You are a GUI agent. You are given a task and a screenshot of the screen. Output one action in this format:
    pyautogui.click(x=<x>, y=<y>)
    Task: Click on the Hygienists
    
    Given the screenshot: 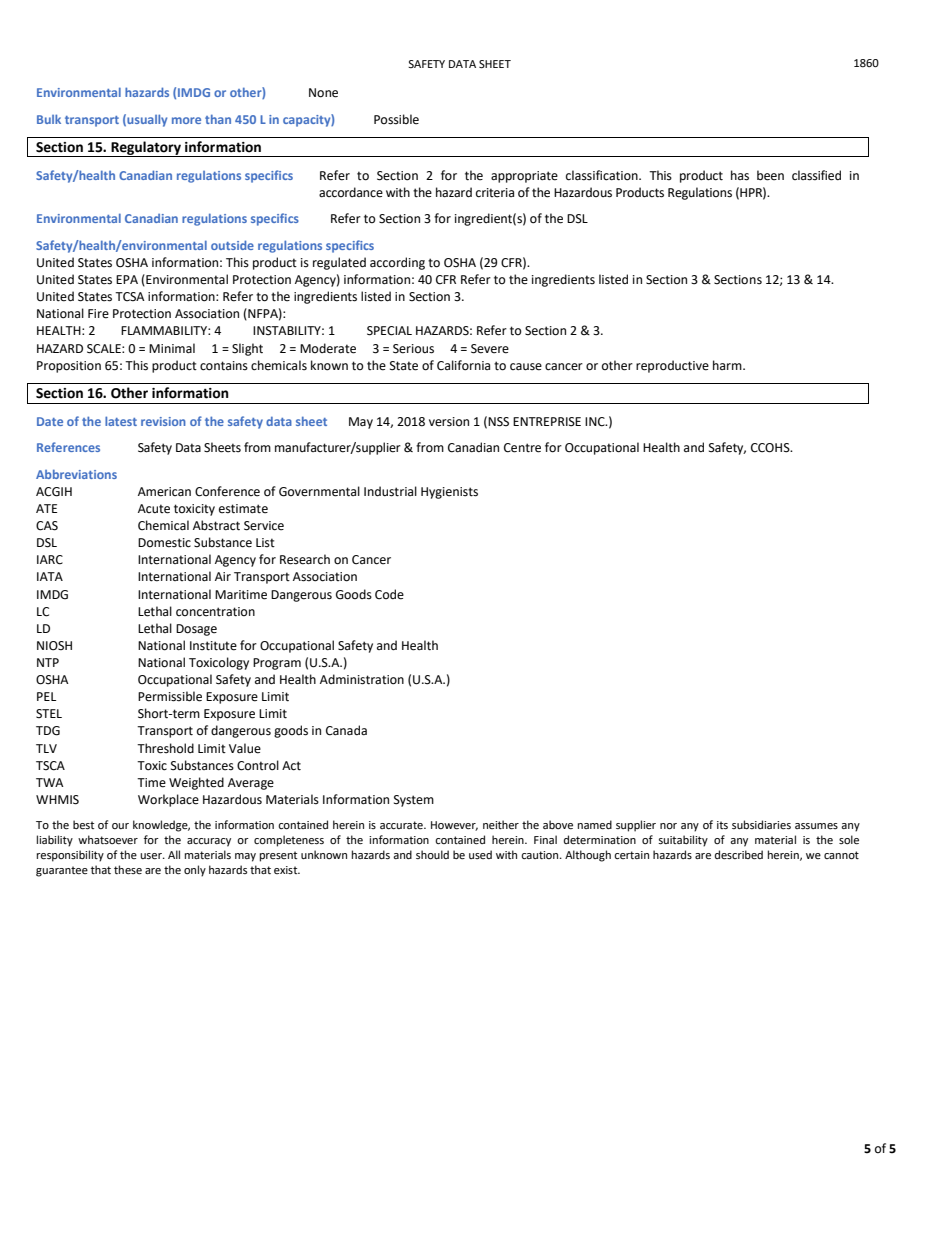 What is the action you would take?
    pyautogui.click(x=449, y=493)
